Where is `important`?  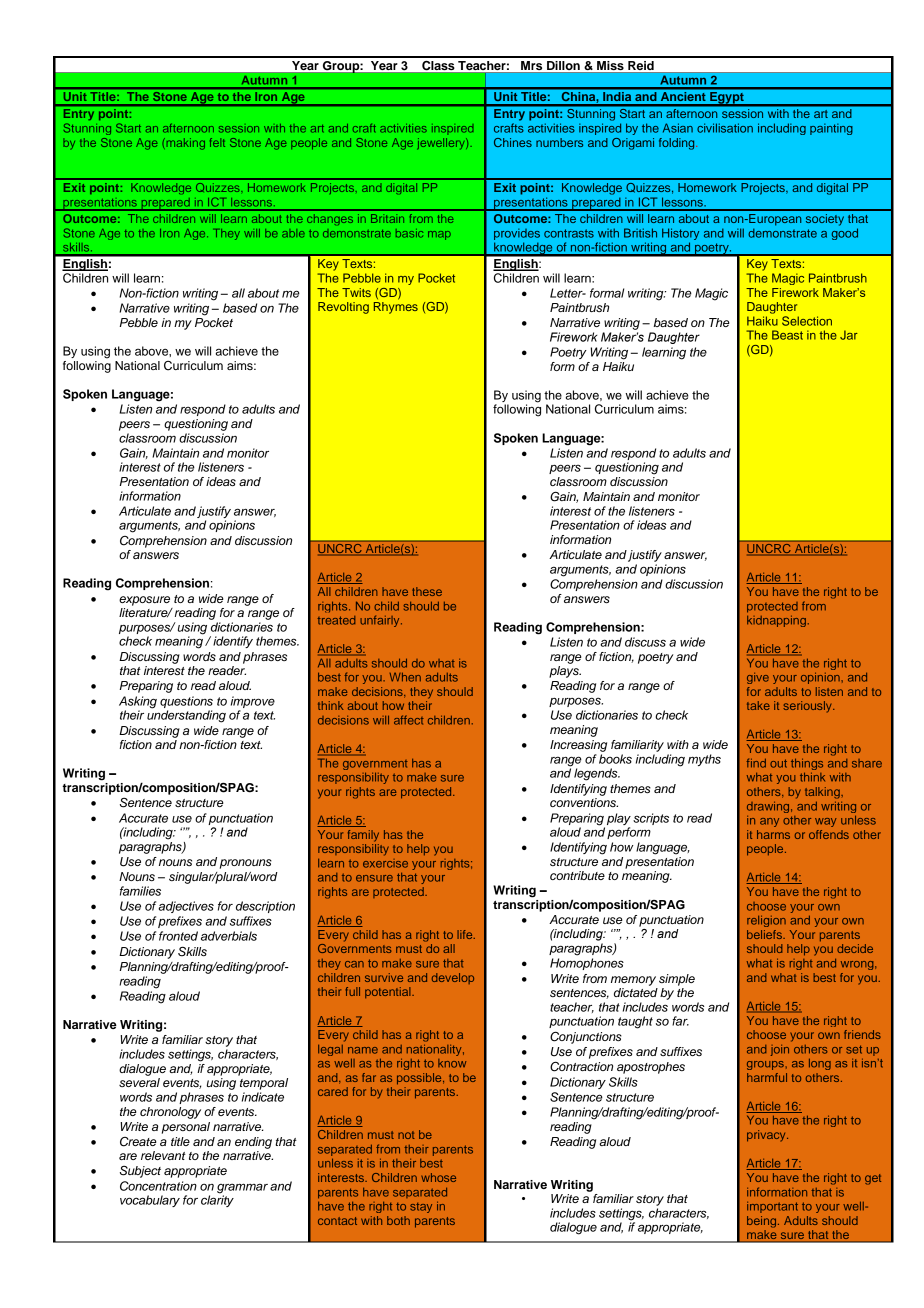 important is located at coordinates (772, 1207).
